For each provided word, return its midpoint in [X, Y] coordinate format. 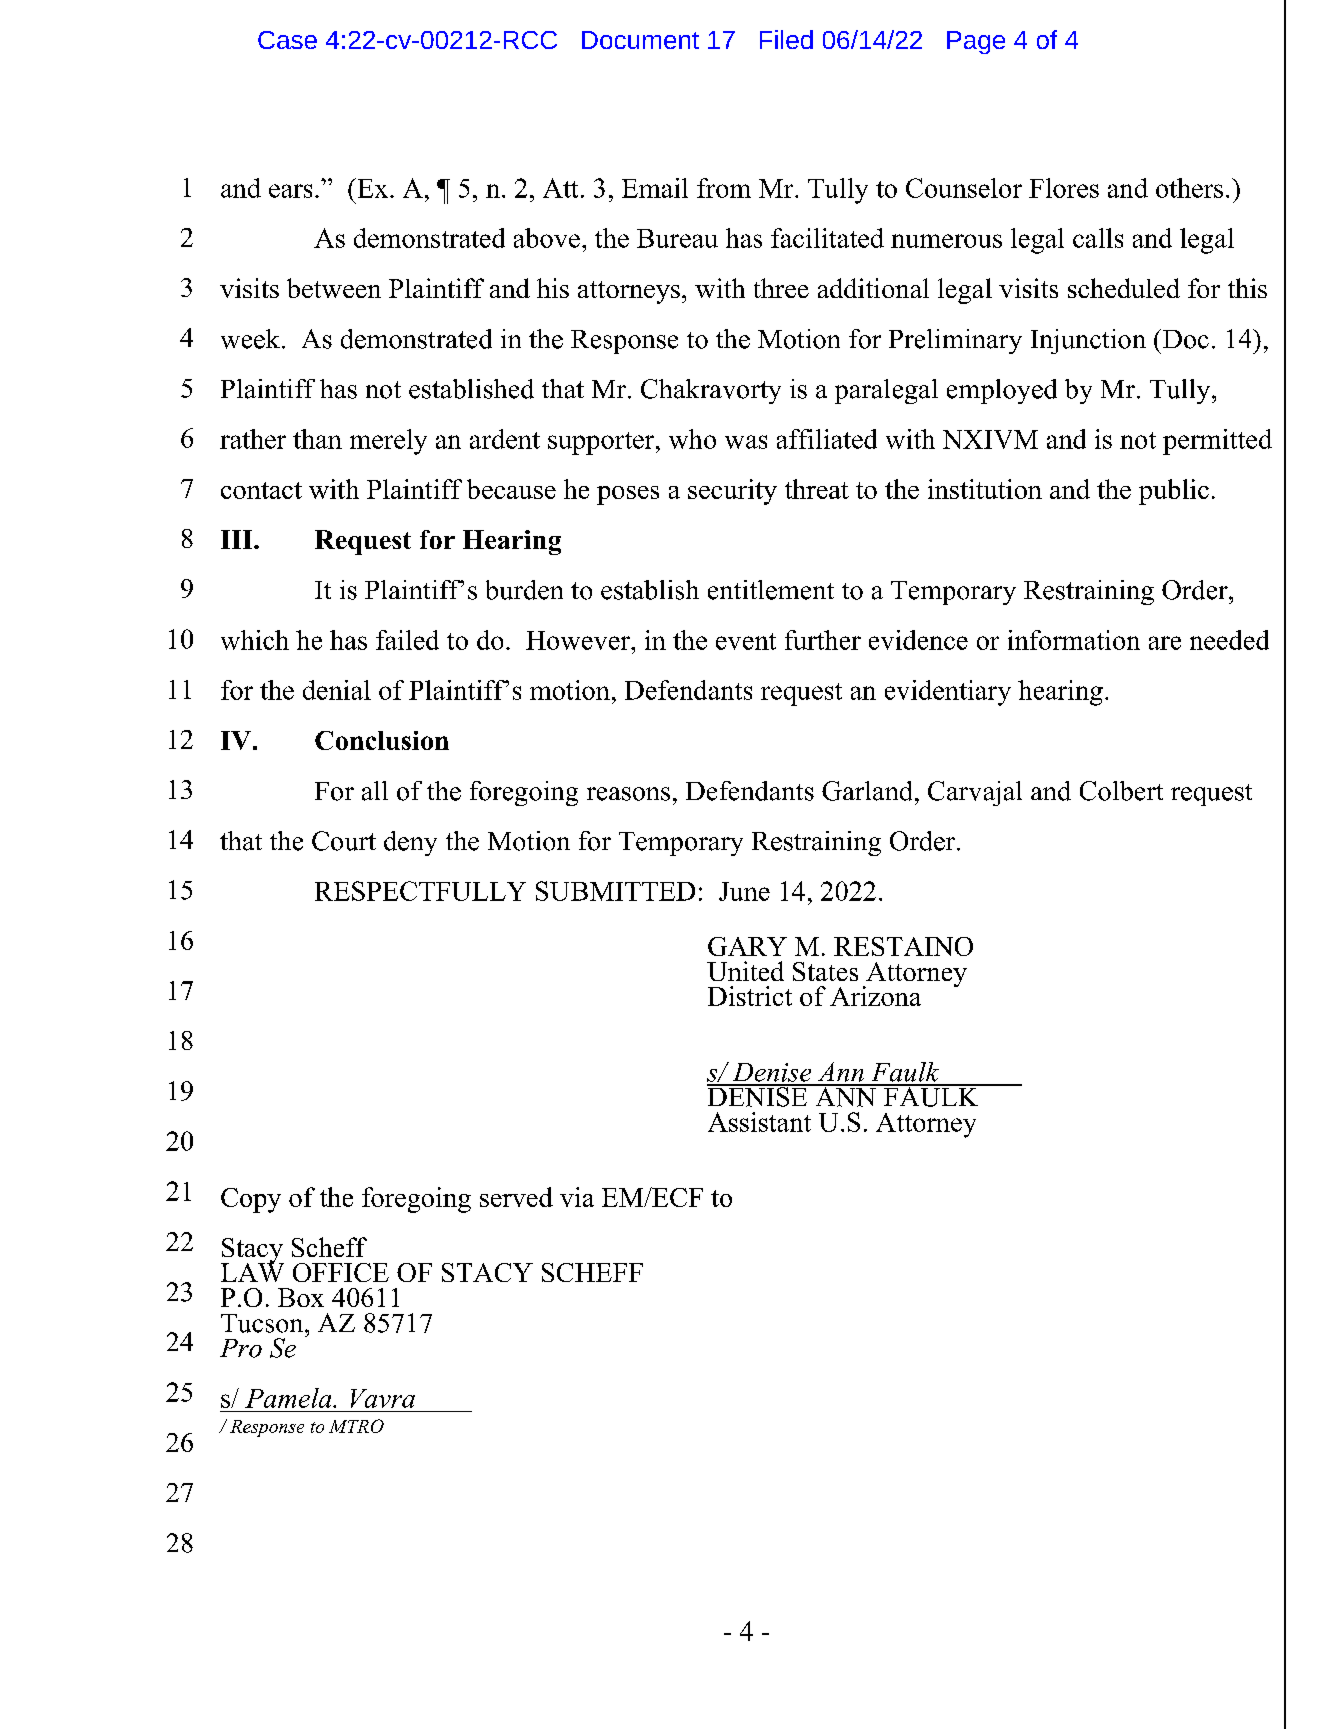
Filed [786, 39]
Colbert [1121, 791]
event [746, 641]
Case [287, 40]
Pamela [289, 1398]
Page [976, 42]
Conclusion [382, 740]
